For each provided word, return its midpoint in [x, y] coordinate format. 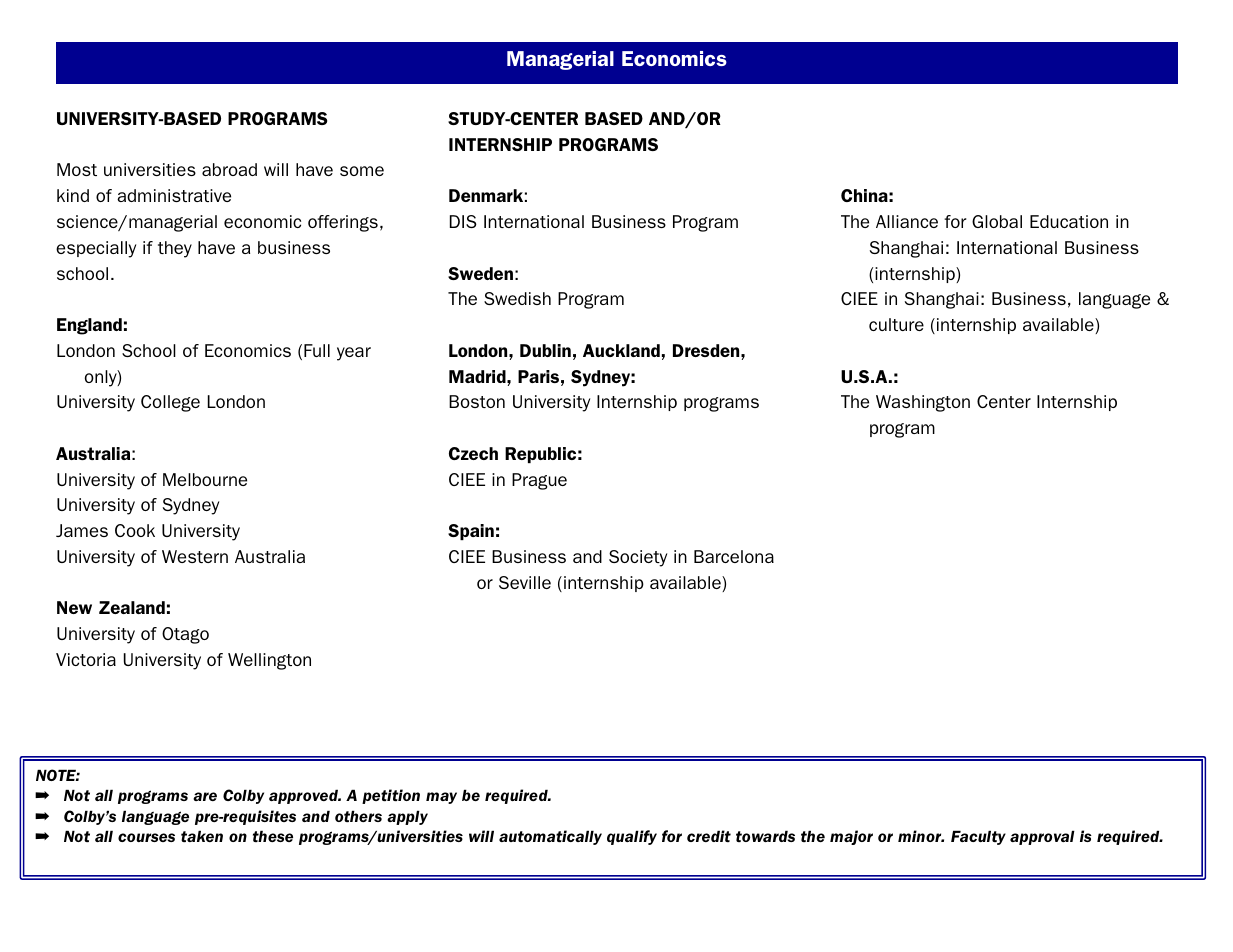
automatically [550, 837]
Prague [539, 481]
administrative [174, 195]
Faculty [978, 837]
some [362, 171]
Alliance [907, 221]
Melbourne [205, 479]
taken [202, 836]
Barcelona [734, 556]
